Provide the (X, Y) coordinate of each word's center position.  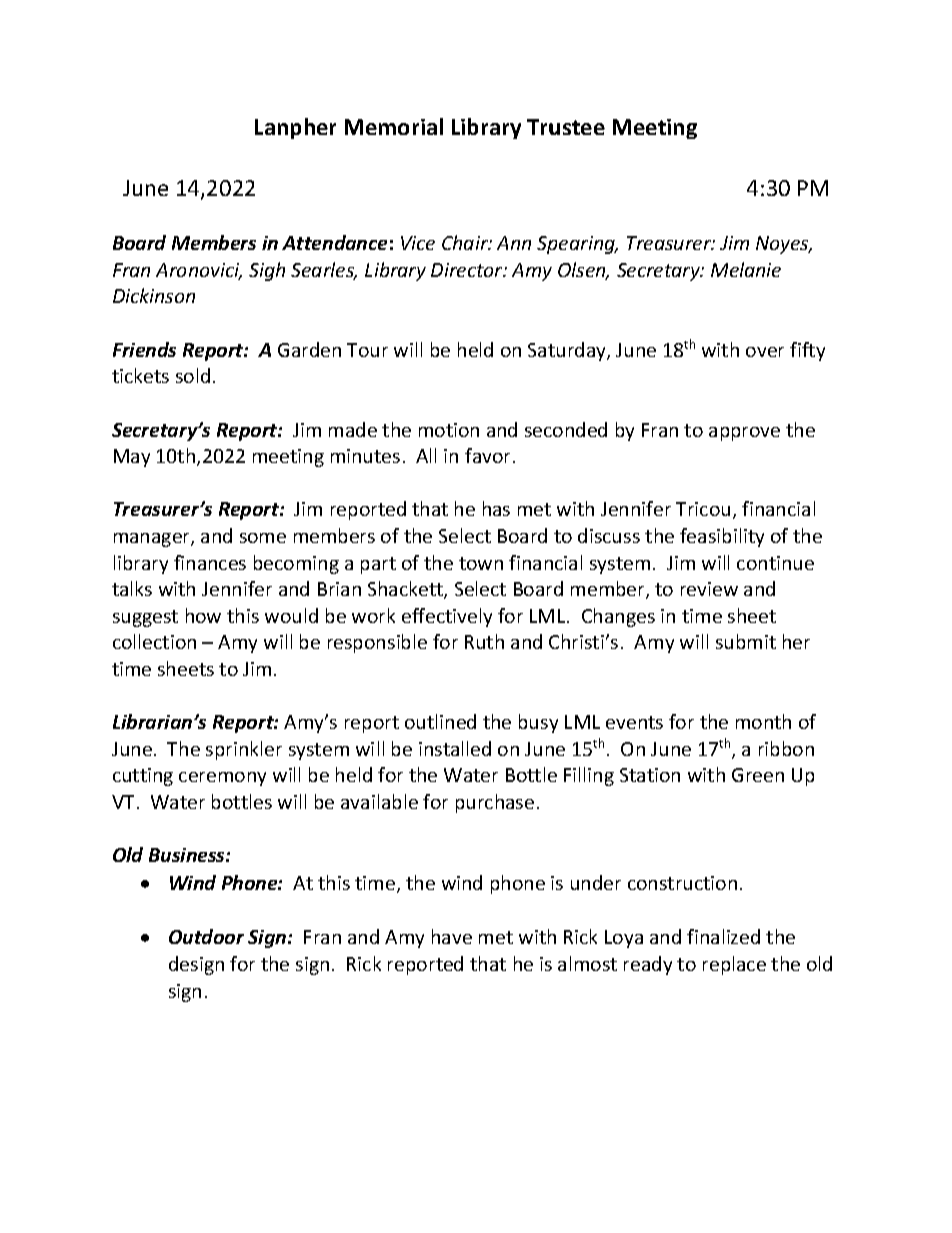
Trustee (566, 127)
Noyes (783, 245)
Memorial (394, 126)
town (481, 563)
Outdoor (206, 936)
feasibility (722, 537)
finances (210, 562)
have (452, 936)
